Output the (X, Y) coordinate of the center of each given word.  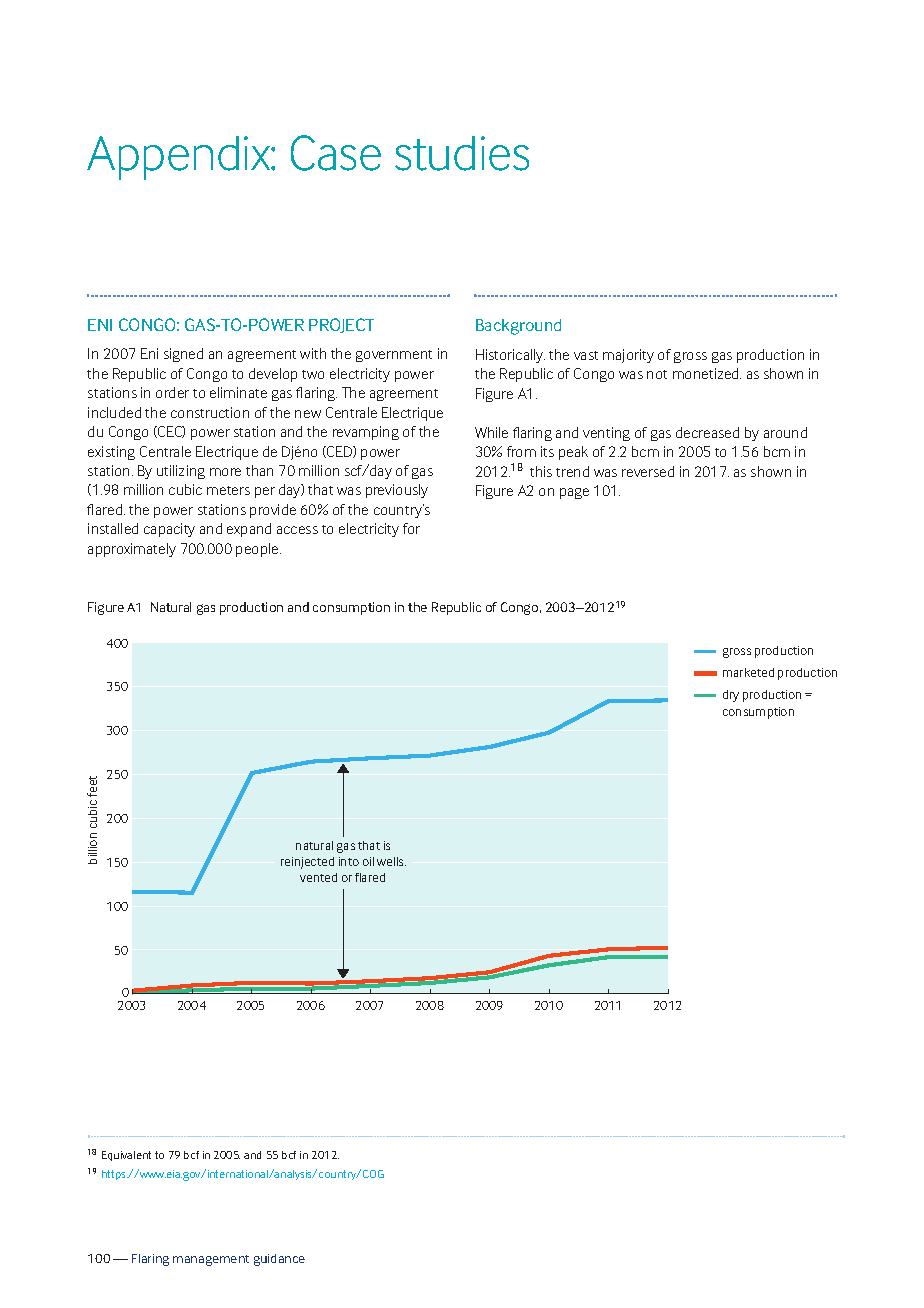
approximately (132, 550)
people (258, 550)
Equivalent (126, 1156)
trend (572, 471)
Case (336, 153)
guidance (279, 1260)
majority (628, 356)
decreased (707, 432)
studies (462, 153)
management (211, 1260)
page (574, 493)
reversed (648, 471)
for (411, 528)
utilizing (181, 472)
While (491, 432)
